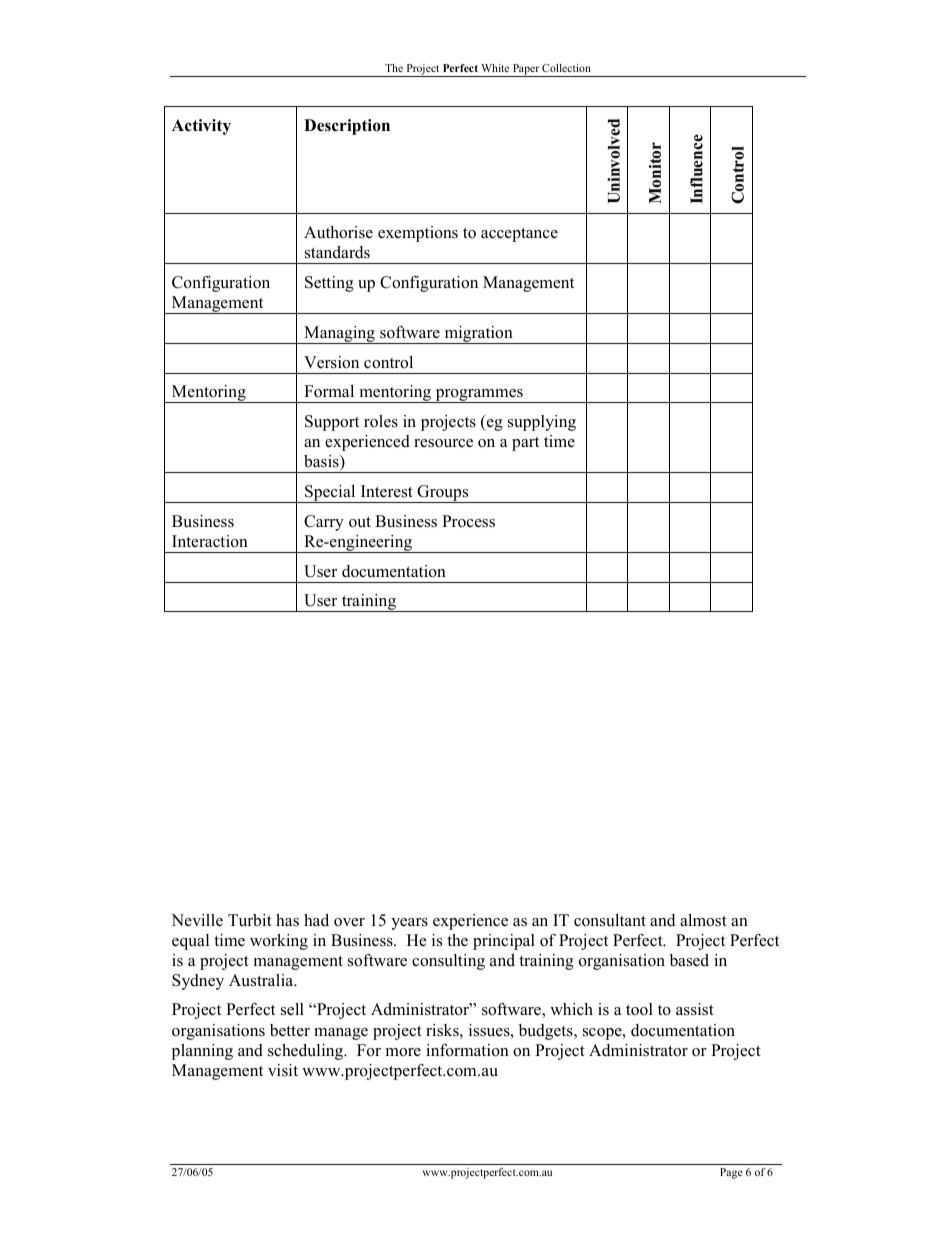 The height and width of the page is (1233, 952). I want to click on supplying, so click(542, 423).
